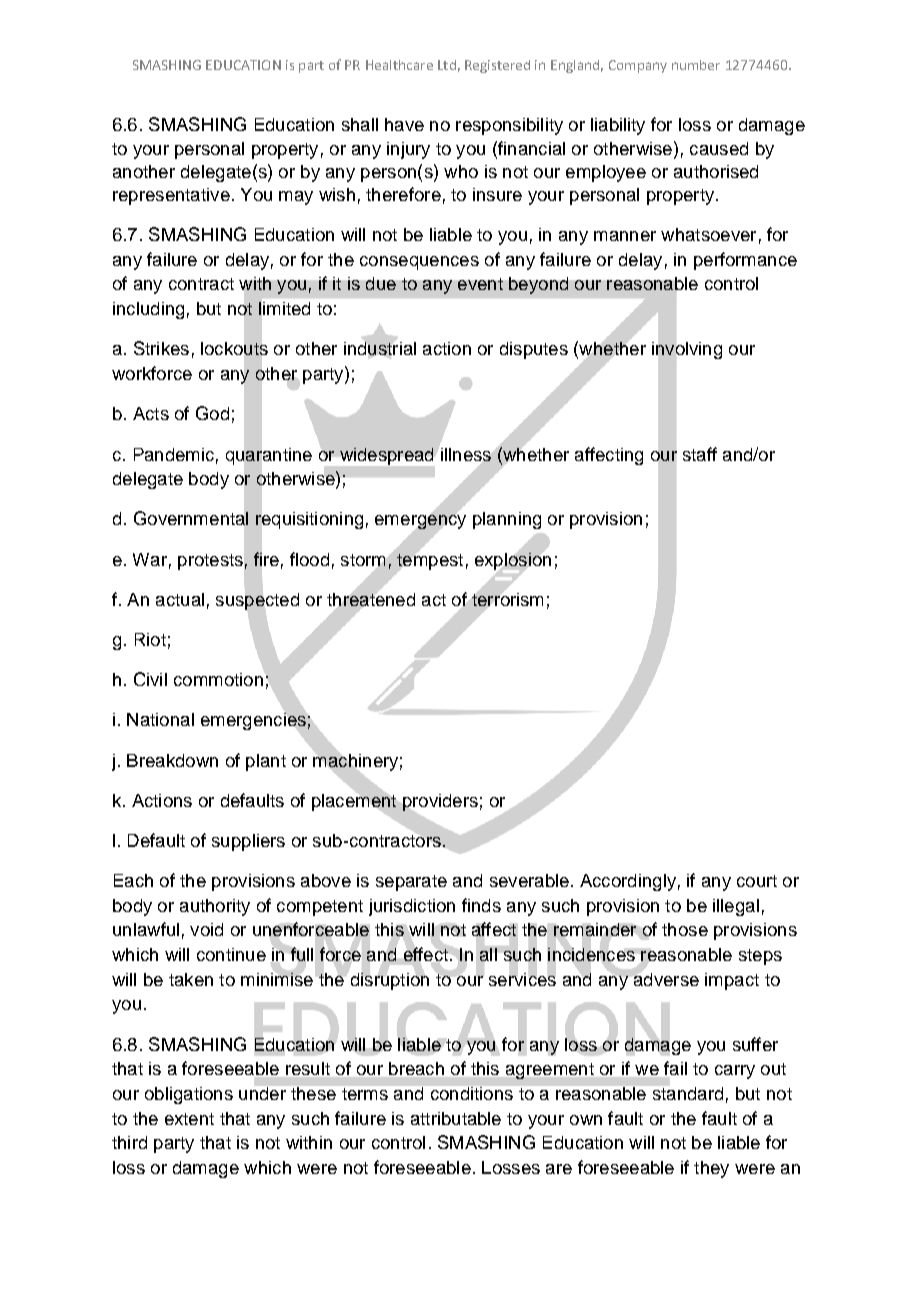 The image size is (924, 1308). I want to click on Ltd, so click(447, 65).
